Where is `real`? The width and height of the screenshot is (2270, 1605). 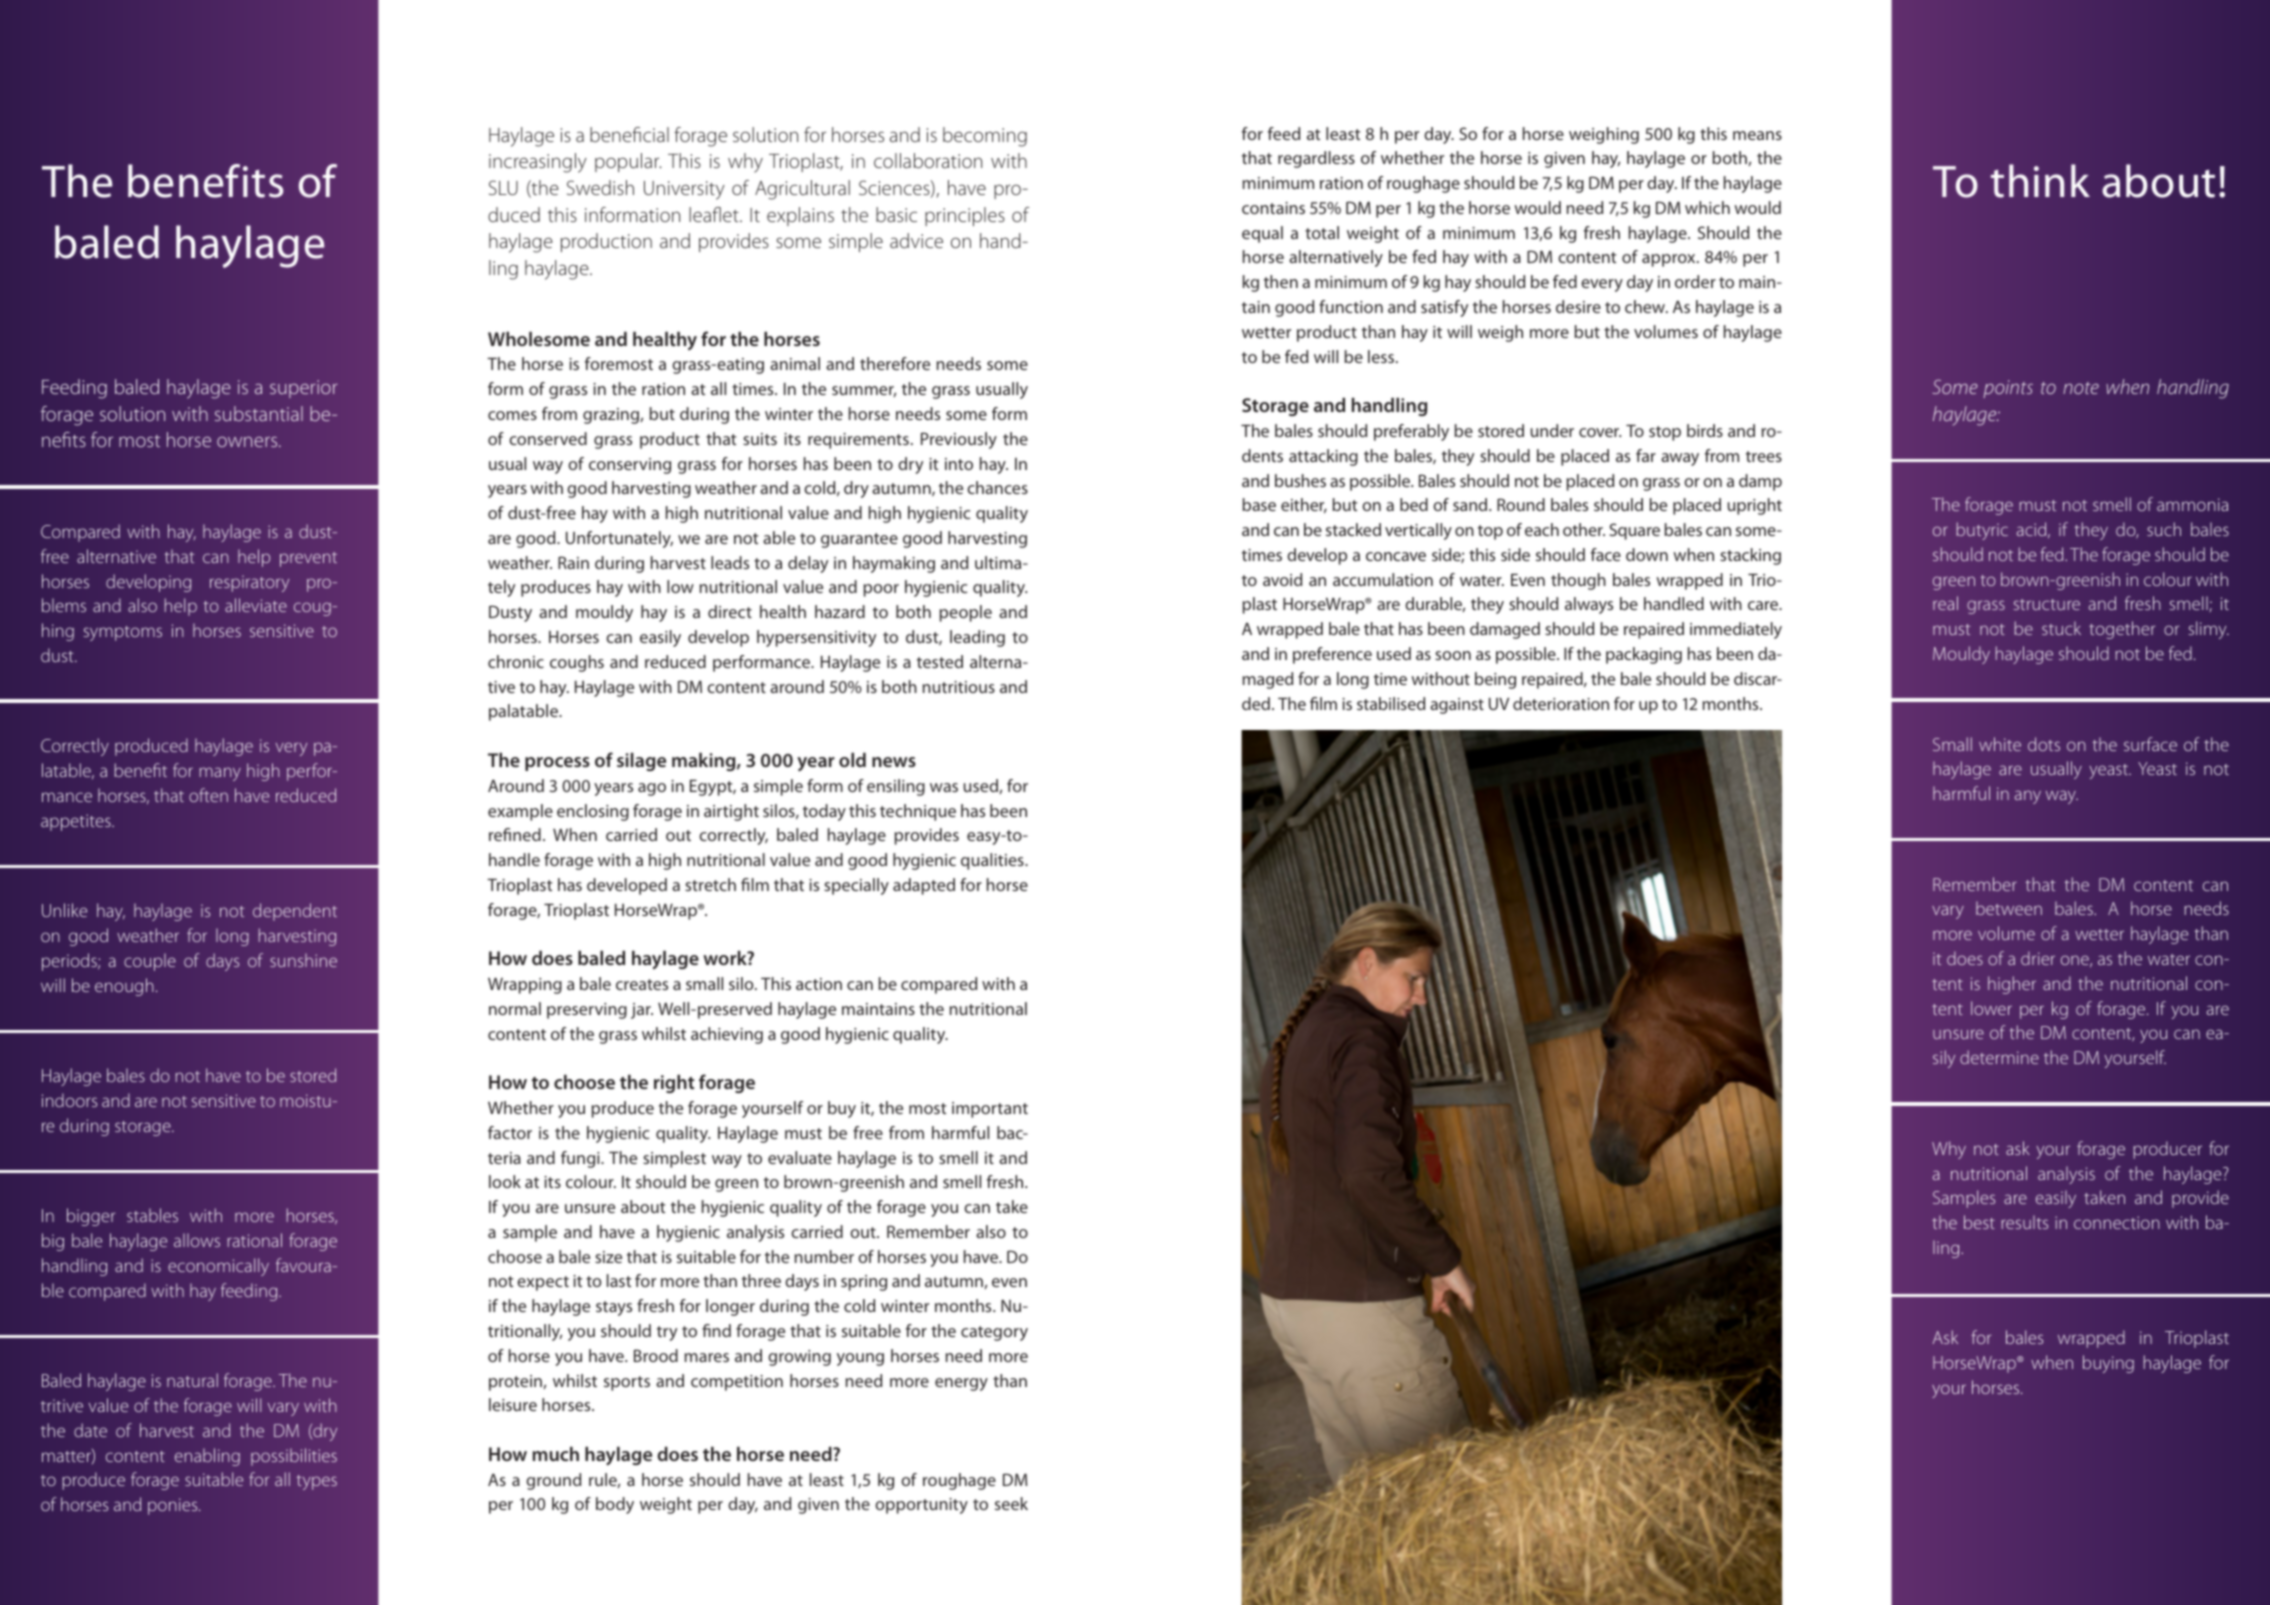 real is located at coordinates (1945, 603).
